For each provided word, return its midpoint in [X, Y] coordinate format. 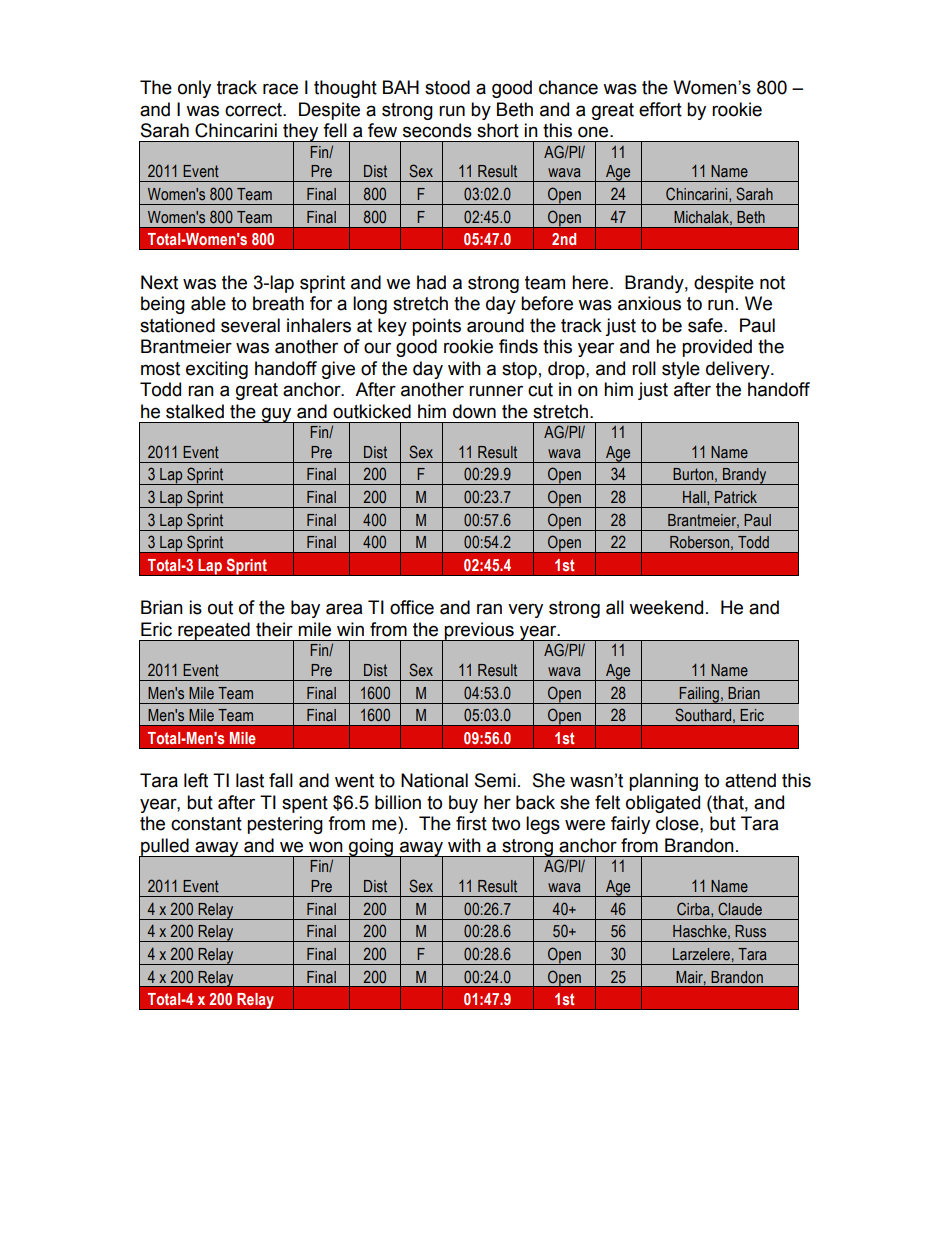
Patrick [736, 497]
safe [706, 325]
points [436, 327]
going [371, 848]
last [250, 780]
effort [660, 109]
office [412, 607]
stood [447, 87]
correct [254, 110]
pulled [165, 848]
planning [663, 782]
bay [305, 609]
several [250, 325]
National [434, 780]
